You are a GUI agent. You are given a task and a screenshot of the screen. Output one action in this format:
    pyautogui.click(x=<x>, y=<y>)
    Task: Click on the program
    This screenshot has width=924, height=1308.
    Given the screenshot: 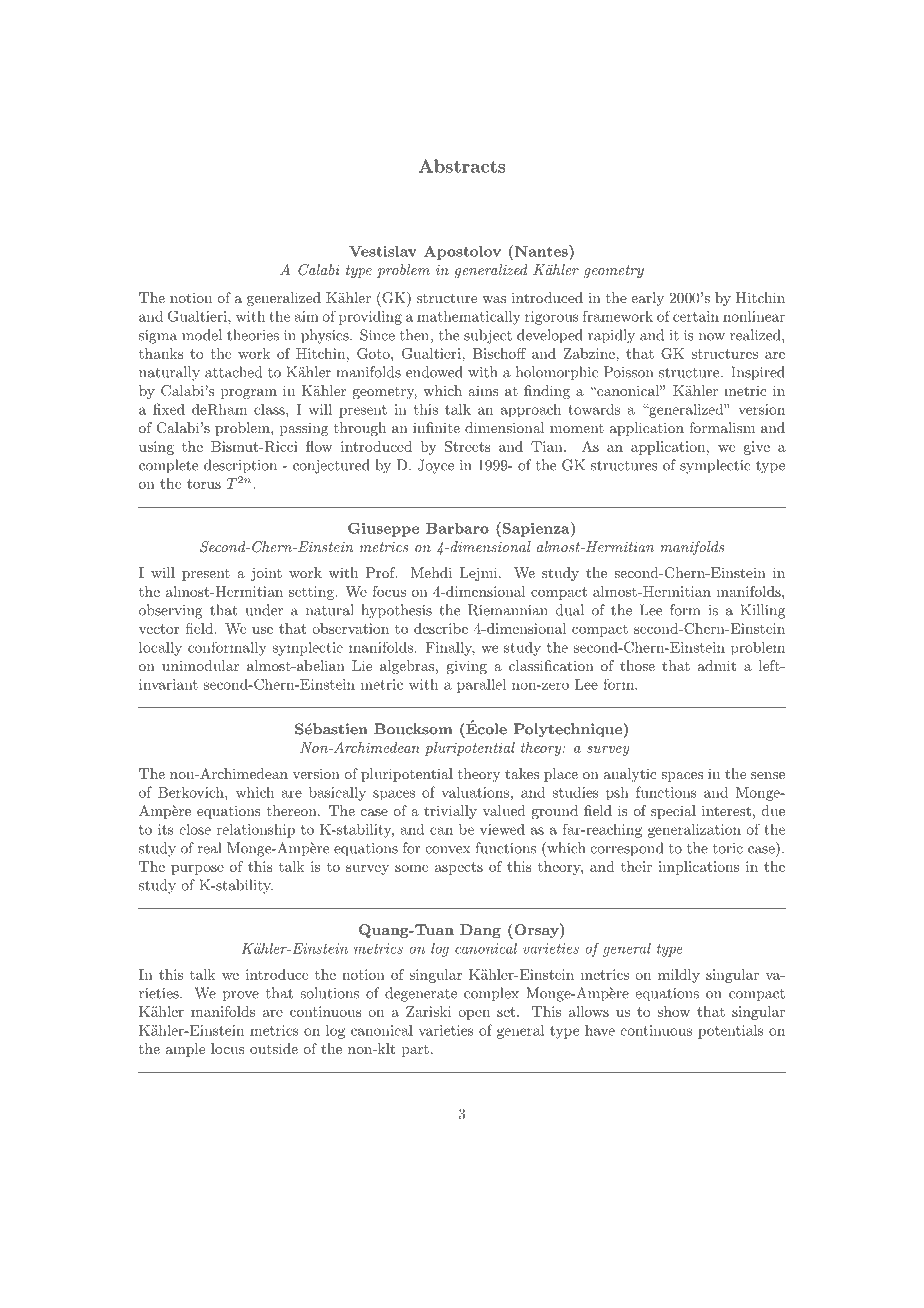 What is the action you would take?
    pyautogui.click(x=249, y=394)
